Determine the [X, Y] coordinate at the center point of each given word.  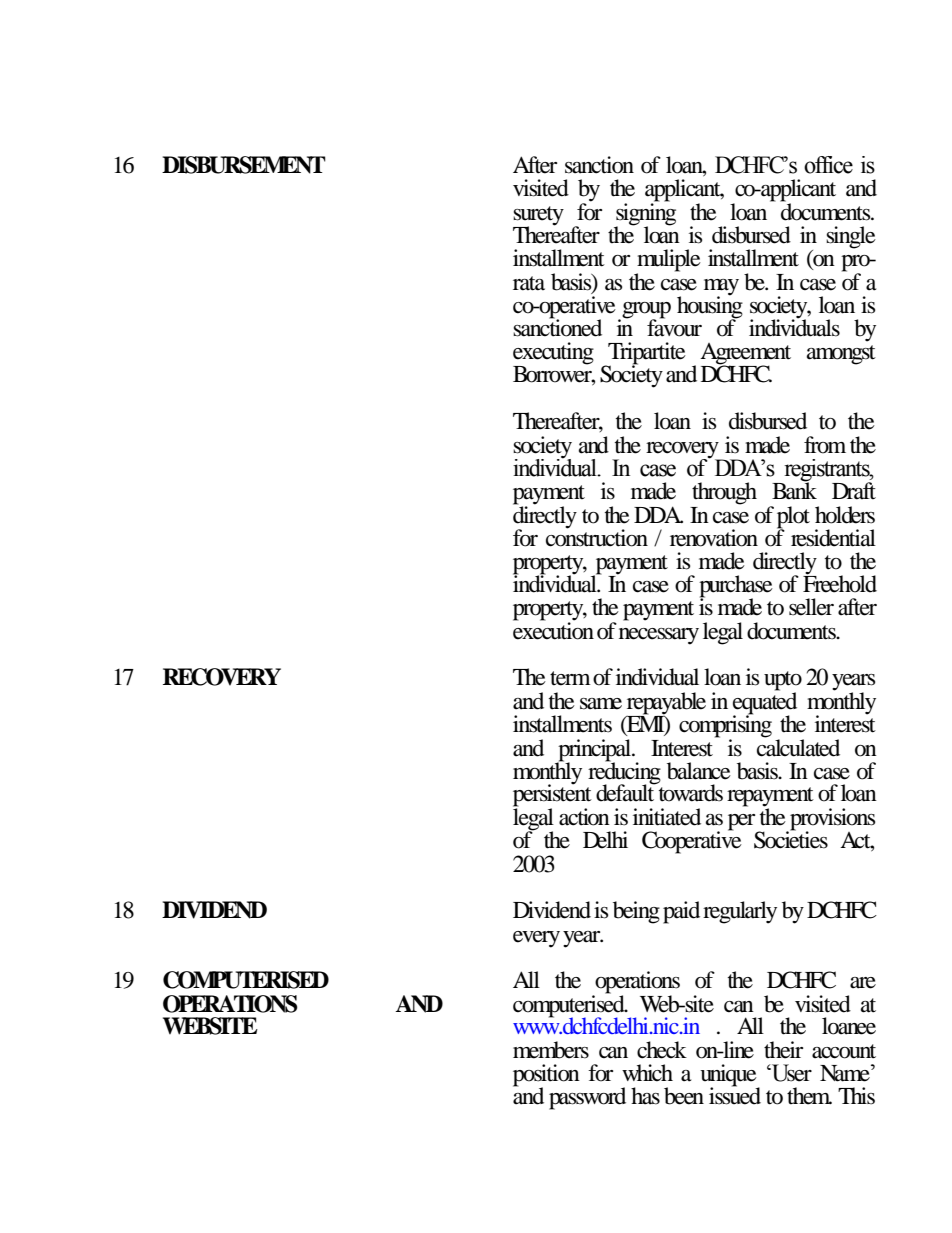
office [828, 165]
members [551, 1050]
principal [595, 751]
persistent [552, 795]
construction [597, 537]
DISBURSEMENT [244, 165]
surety [538, 216]
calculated [798, 746]
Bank [794, 490]
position [546, 1076]
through [724, 493]
